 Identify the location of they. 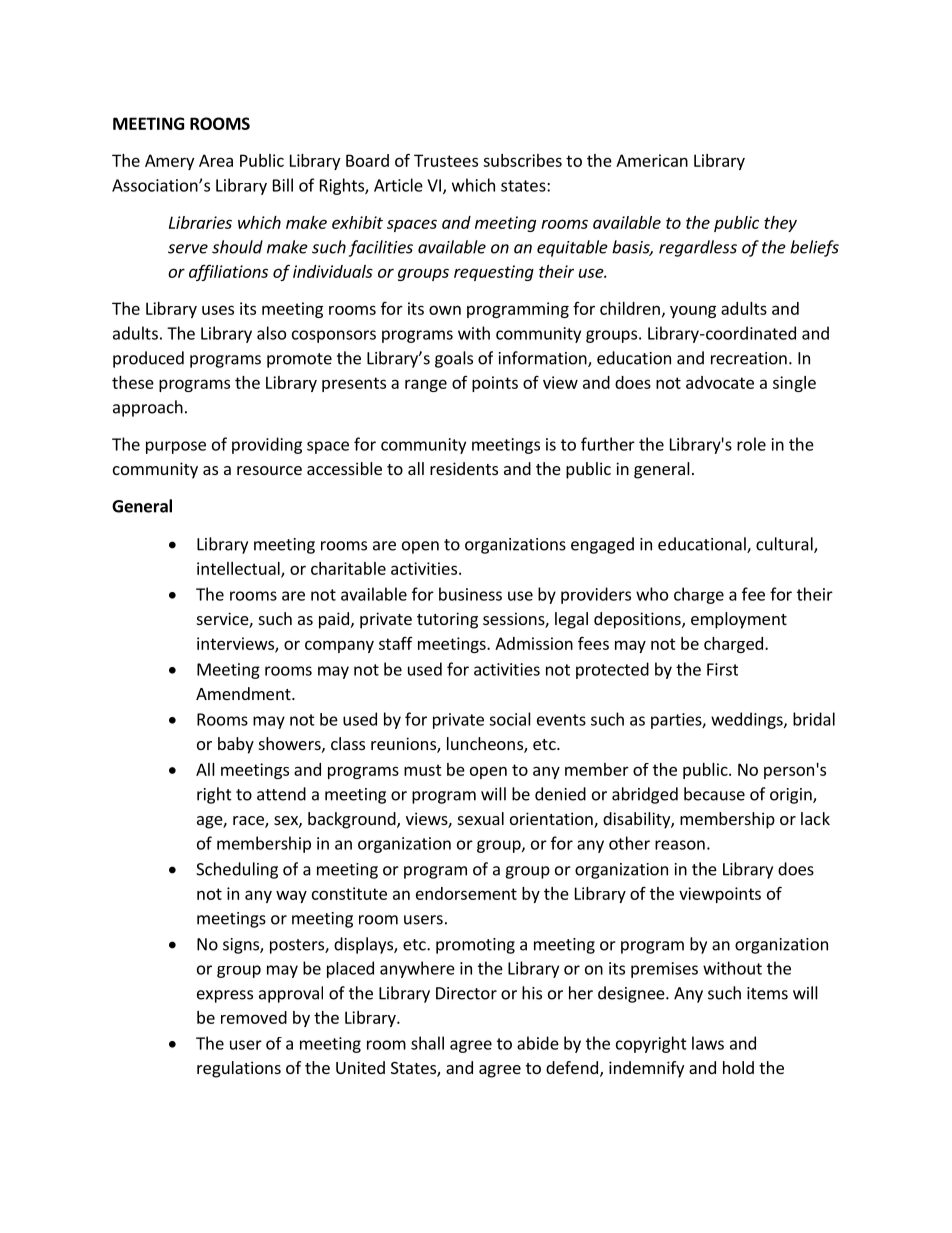
(780, 224).
